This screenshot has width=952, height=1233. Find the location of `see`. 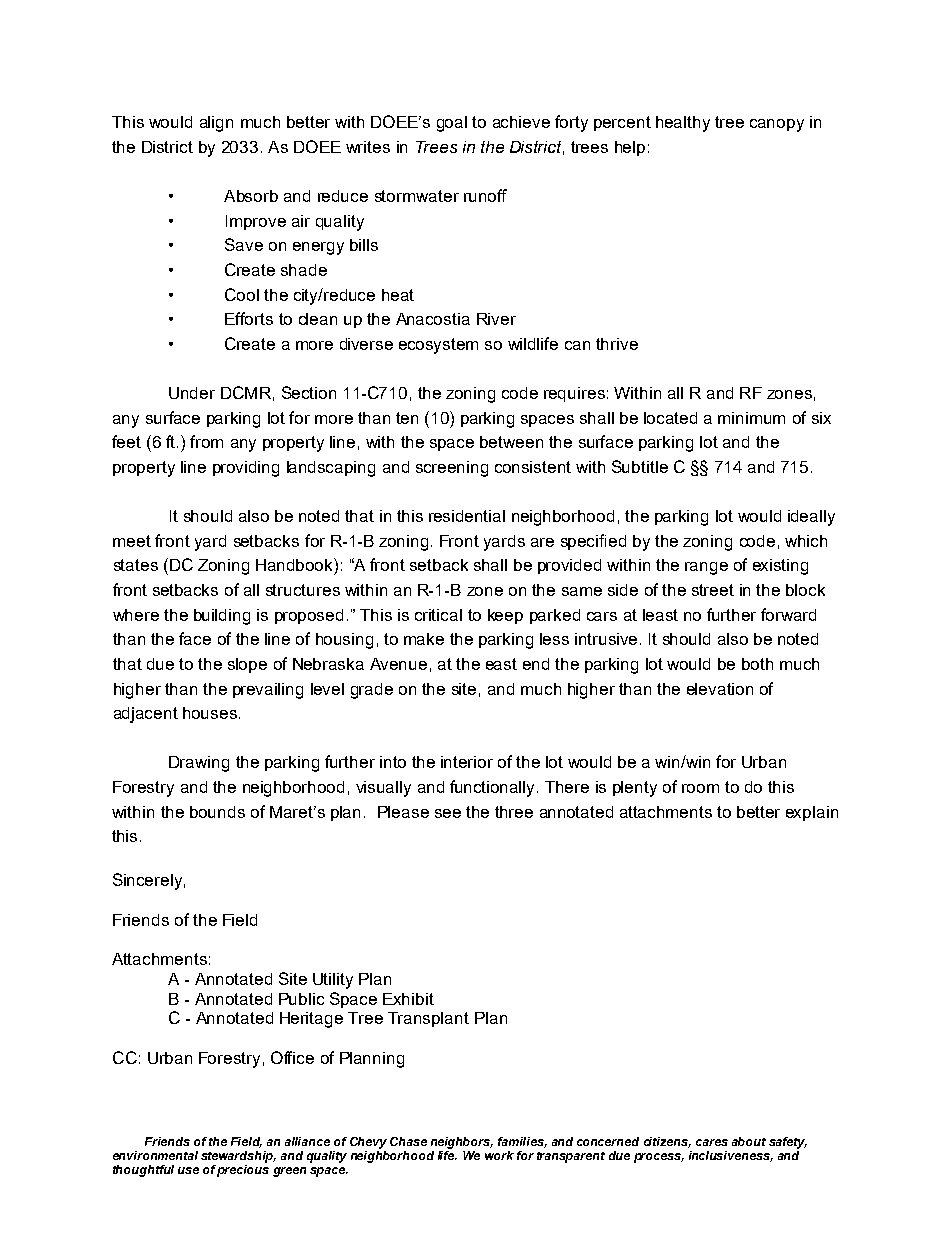

see is located at coordinates (448, 813).
